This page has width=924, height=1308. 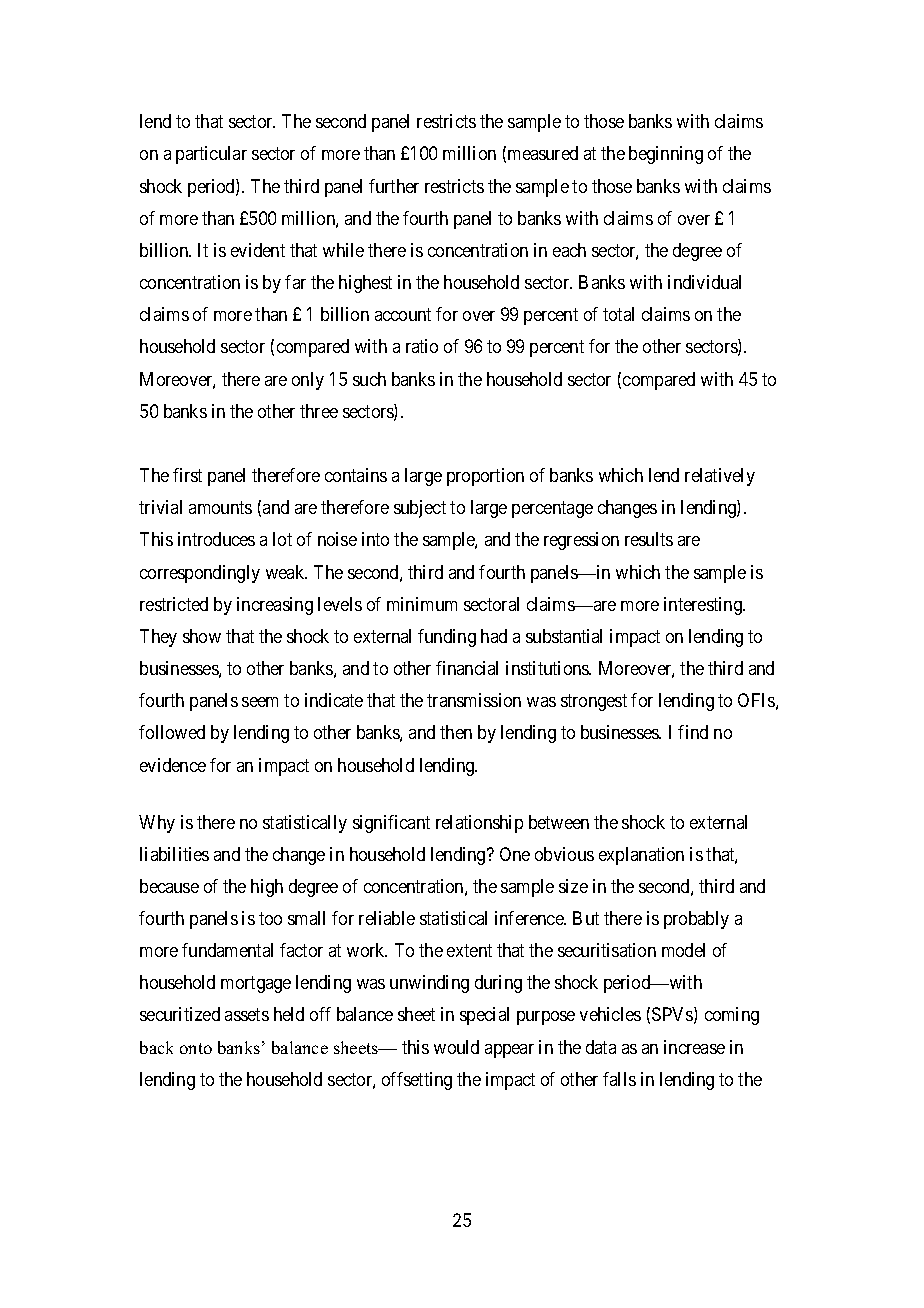 I want to click on particular, so click(x=211, y=155).
